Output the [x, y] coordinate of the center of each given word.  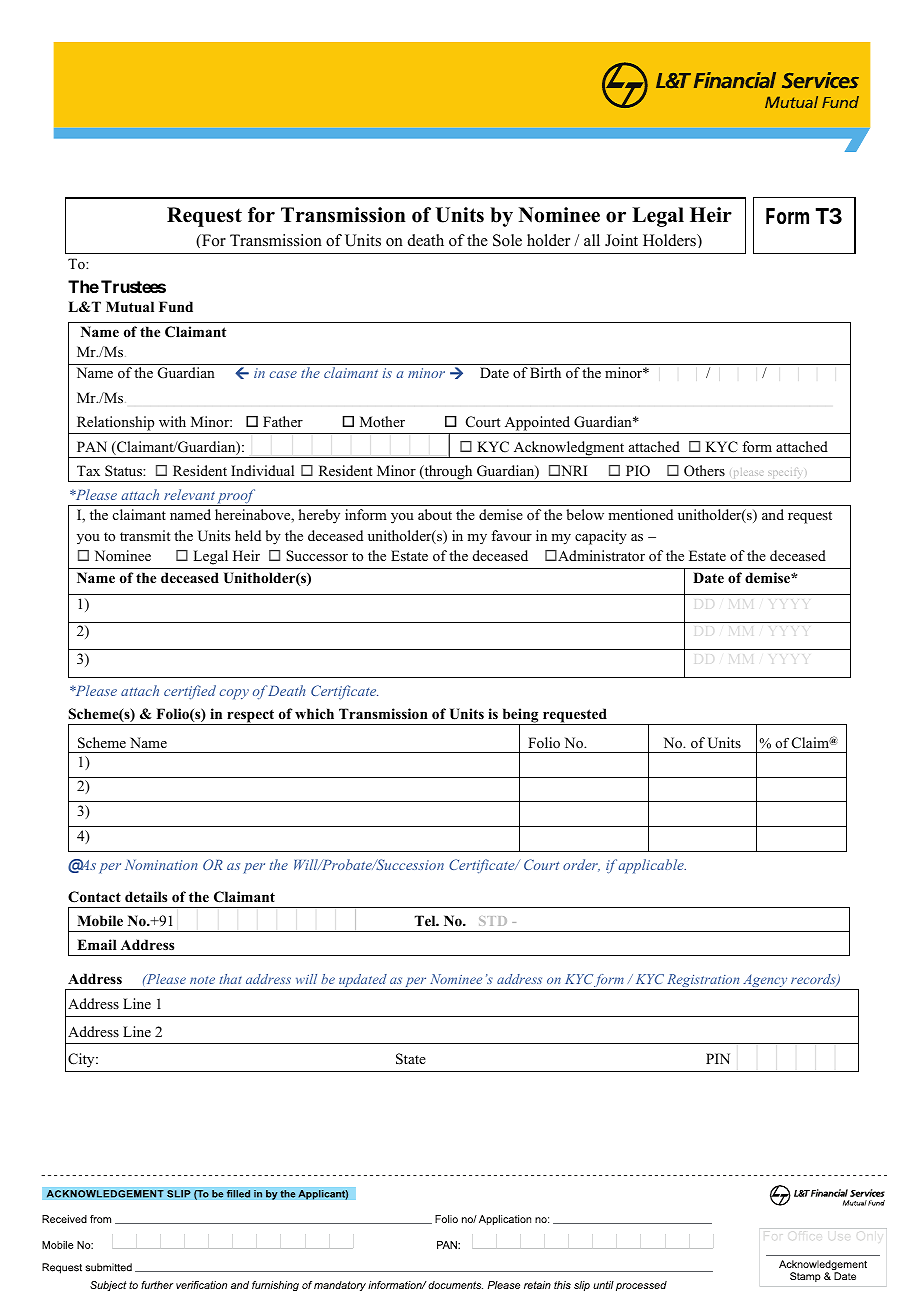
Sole [507, 240]
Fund [176, 306]
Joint [621, 240]
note [202, 980]
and [773, 514]
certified [190, 692]
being [520, 716]
